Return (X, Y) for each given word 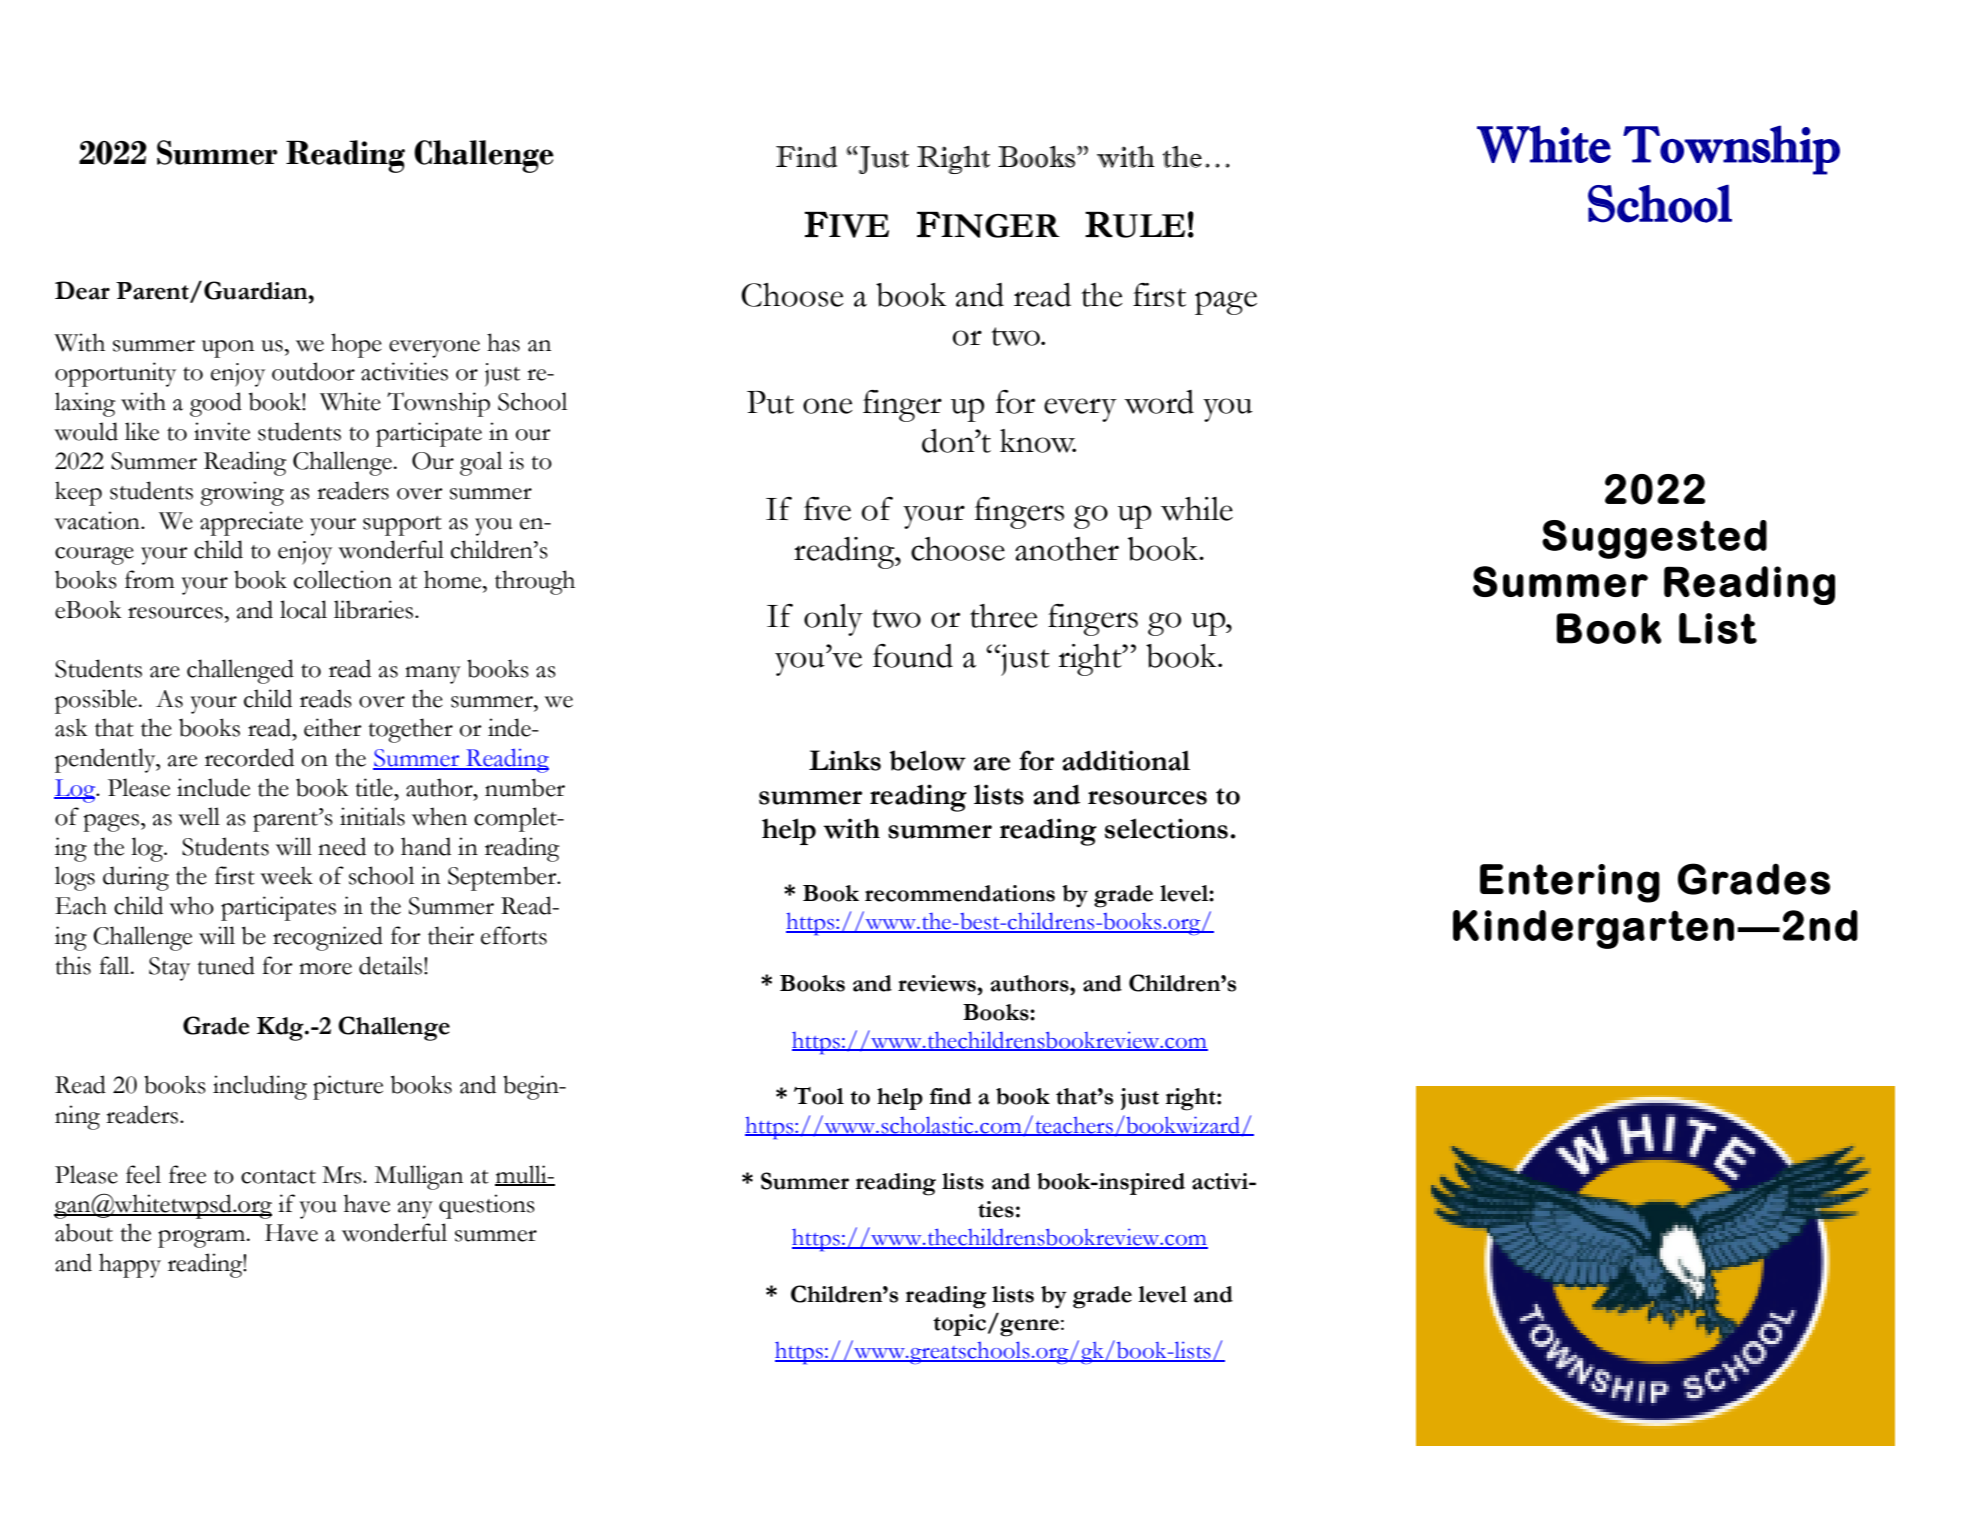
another (1067, 549)
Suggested (1654, 539)
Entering (1570, 883)
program (201, 1239)
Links (845, 760)
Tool (819, 1096)
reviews (938, 983)
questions (487, 1206)
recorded (249, 757)
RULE (1135, 225)
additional (1126, 760)
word (1159, 402)
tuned (226, 965)
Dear (82, 290)
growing (242, 493)
